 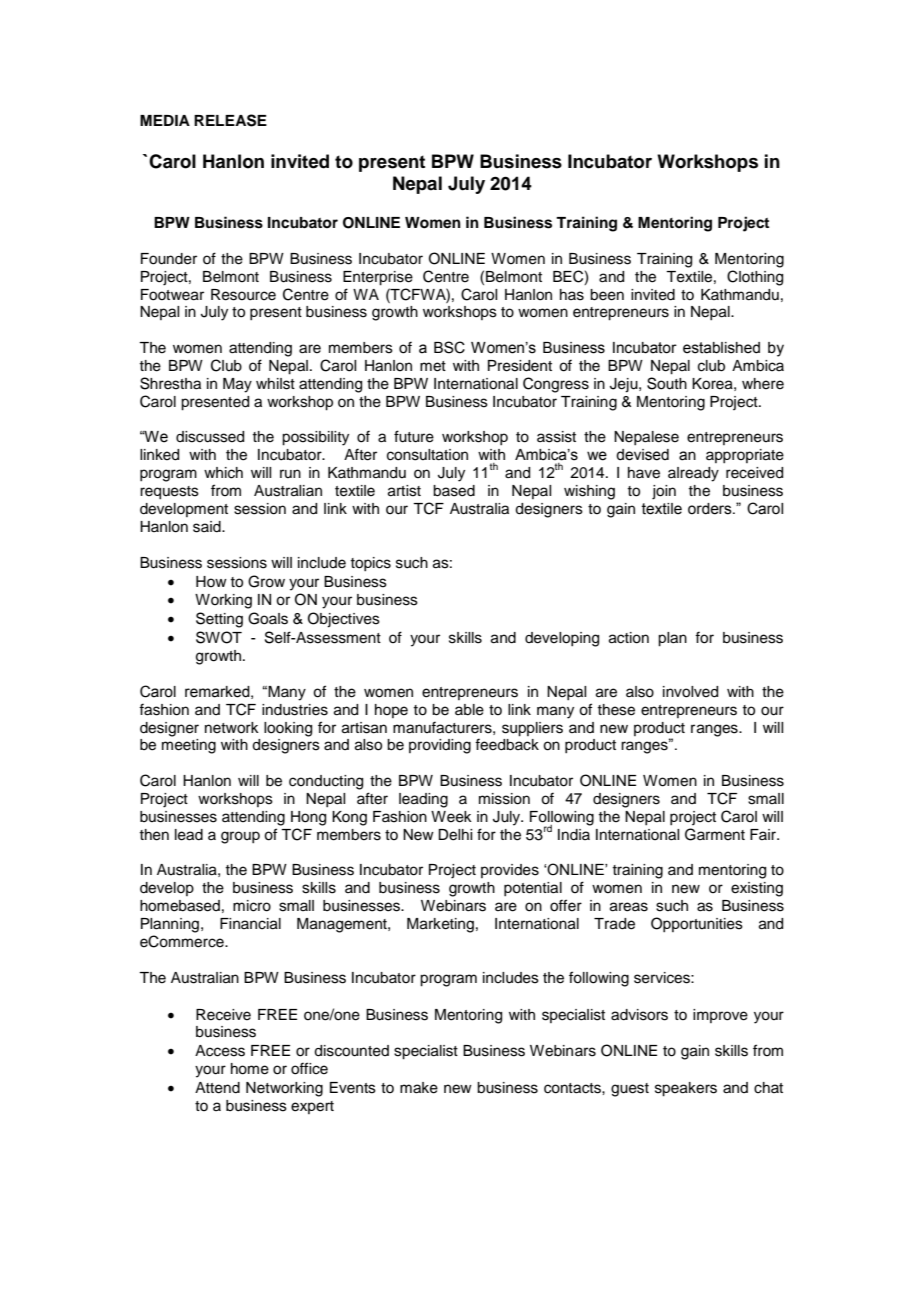 I want to click on RELEASE, so click(x=230, y=120).
